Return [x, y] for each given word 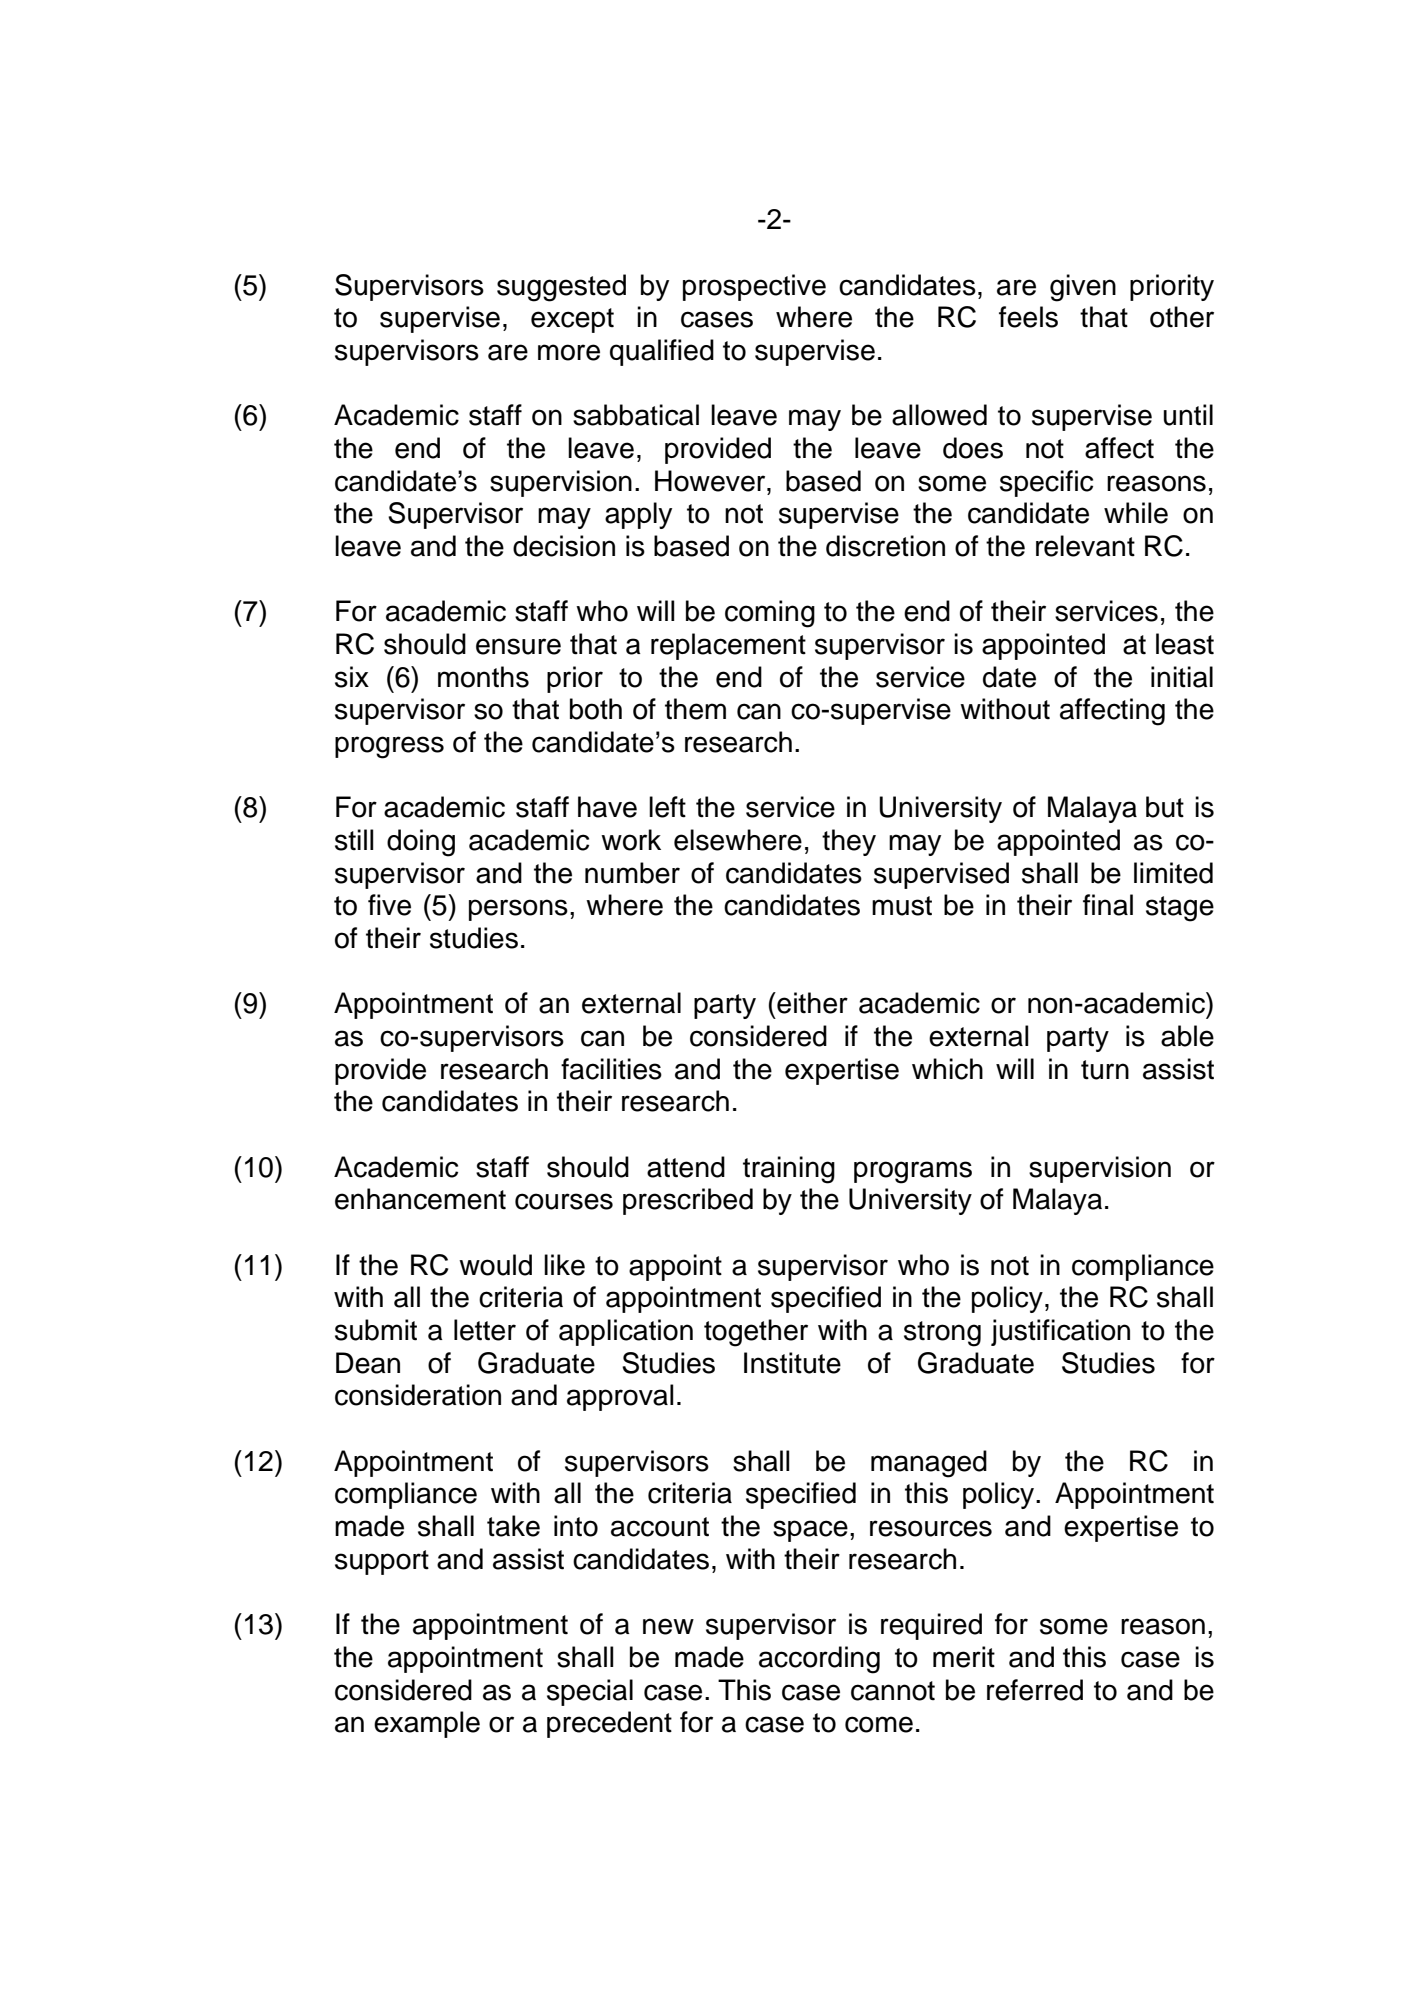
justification [1060, 1332]
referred [1035, 1690]
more [569, 352]
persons [518, 910]
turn [1105, 1070]
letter [485, 1330]
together [756, 1333]
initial [1182, 677]
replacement [728, 646]
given [1083, 288]
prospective [754, 287]
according [819, 1660]
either [811, 1003]
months [483, 677]
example [427, 1724]
